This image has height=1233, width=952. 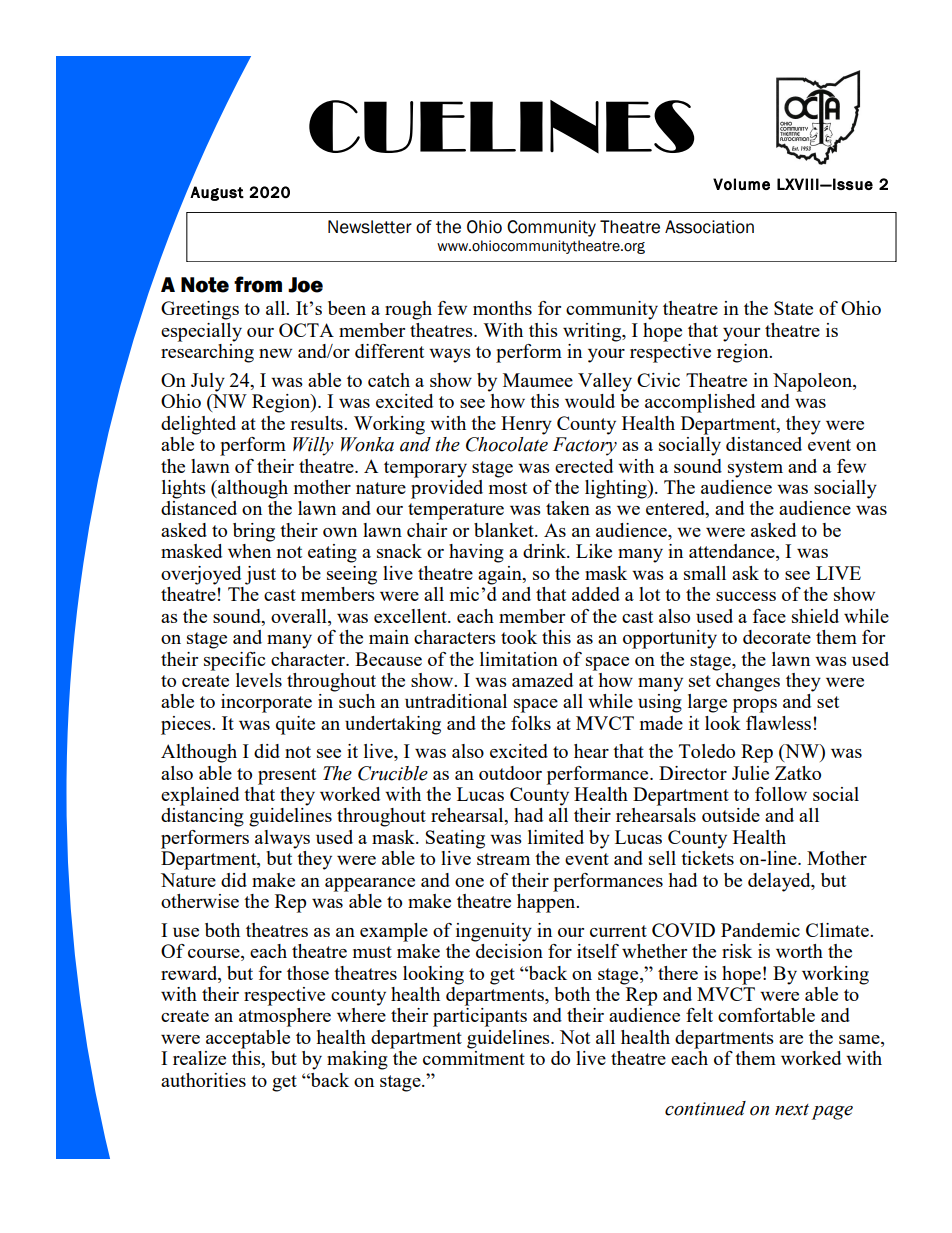 I want to click on decorate, so click(x=777, y=637).
